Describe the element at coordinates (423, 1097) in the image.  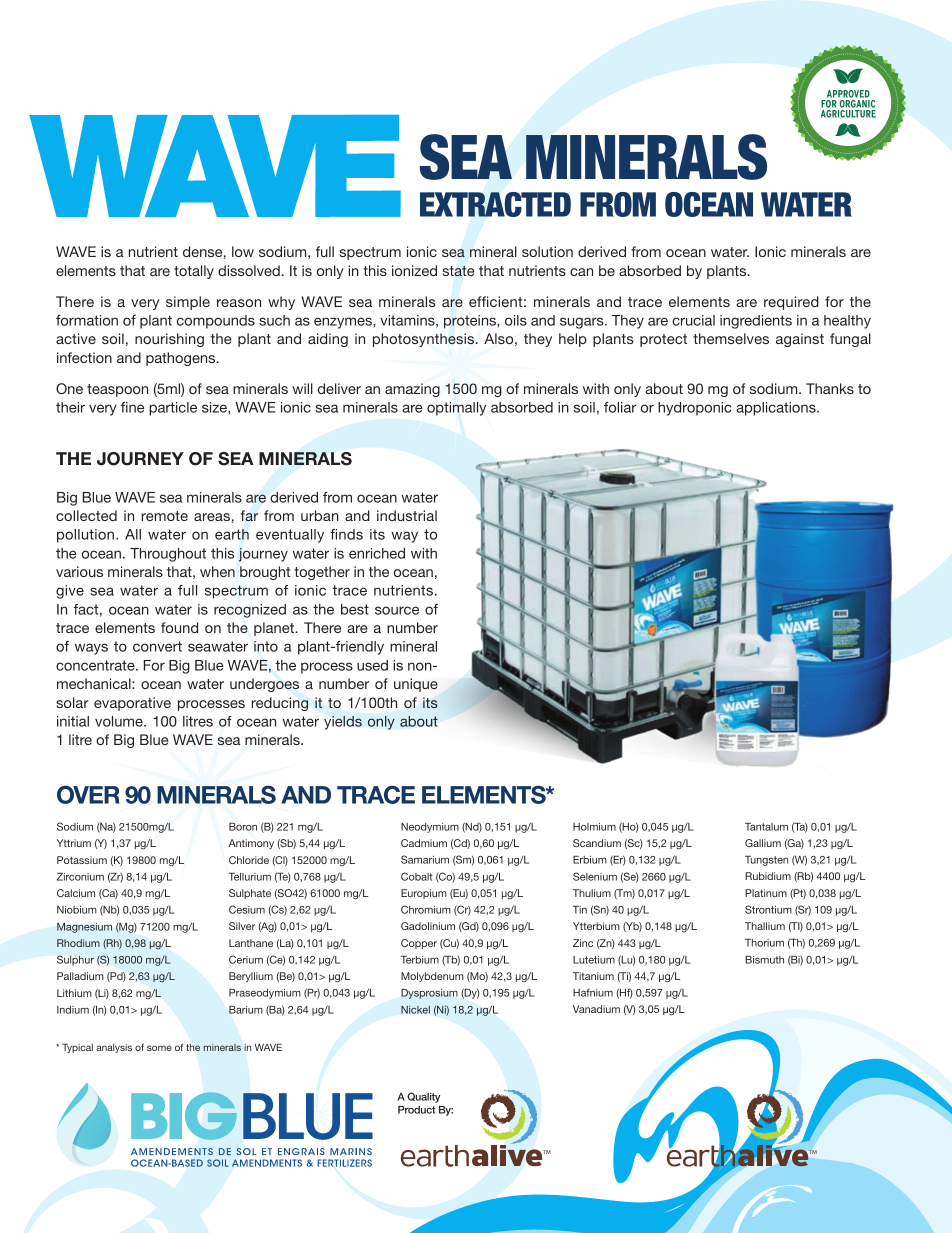
I see `Quality` at that location.
